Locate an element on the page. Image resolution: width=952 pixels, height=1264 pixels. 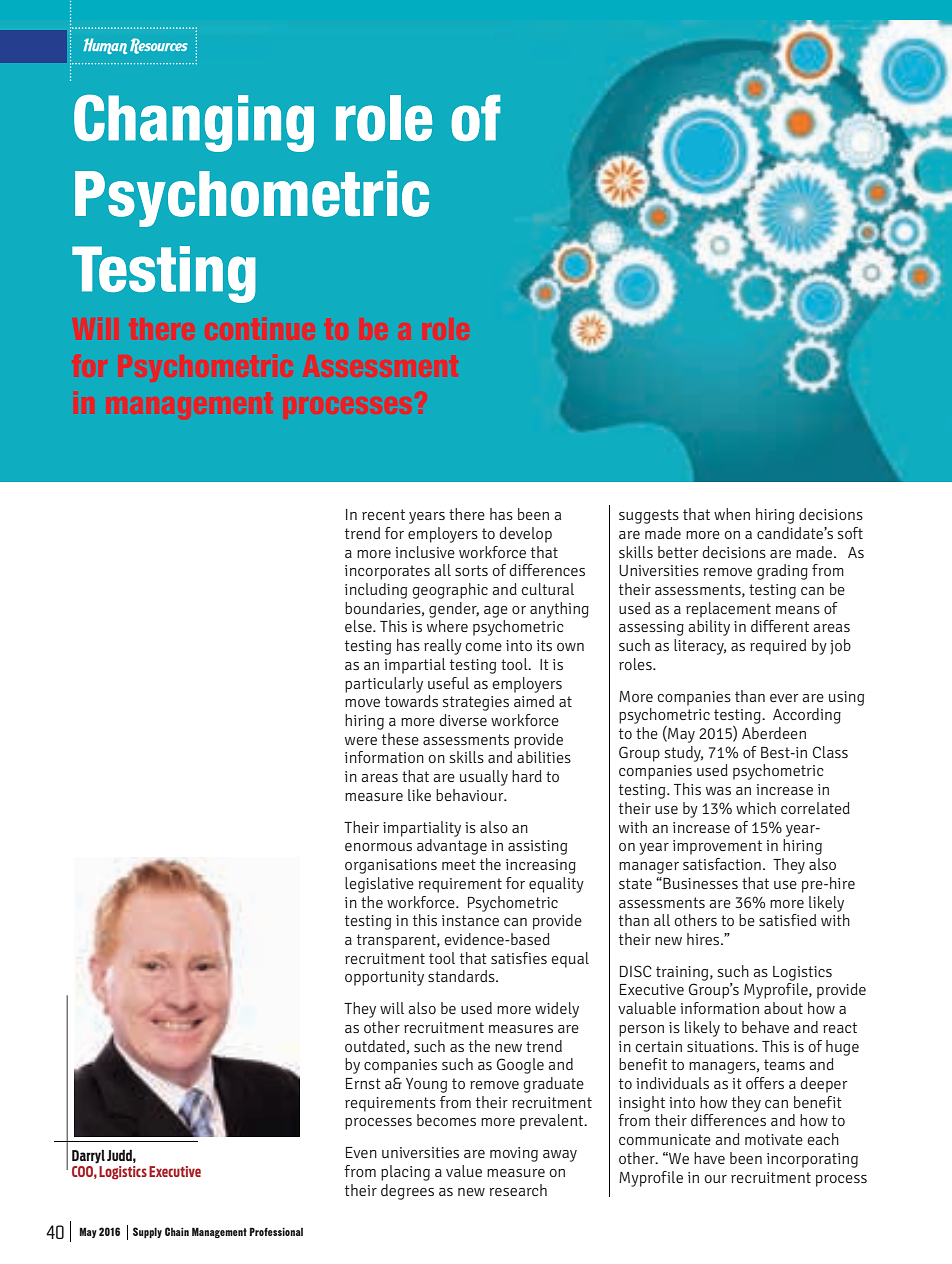
research is located at coordinates (518, 1190).
